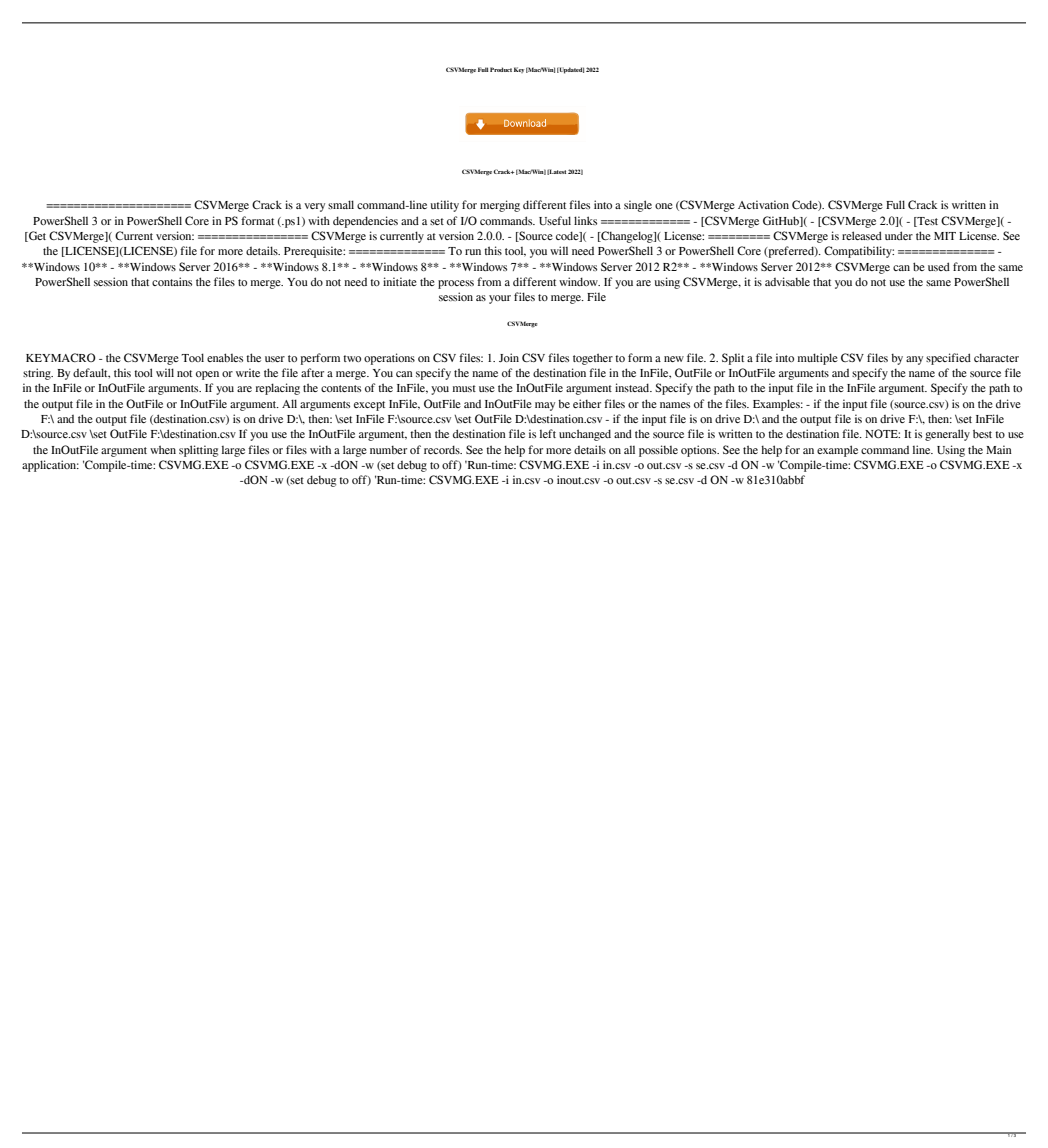 The height and width of the screenshot is (1148, 1048). I want to click on under, so click(899, 235).
